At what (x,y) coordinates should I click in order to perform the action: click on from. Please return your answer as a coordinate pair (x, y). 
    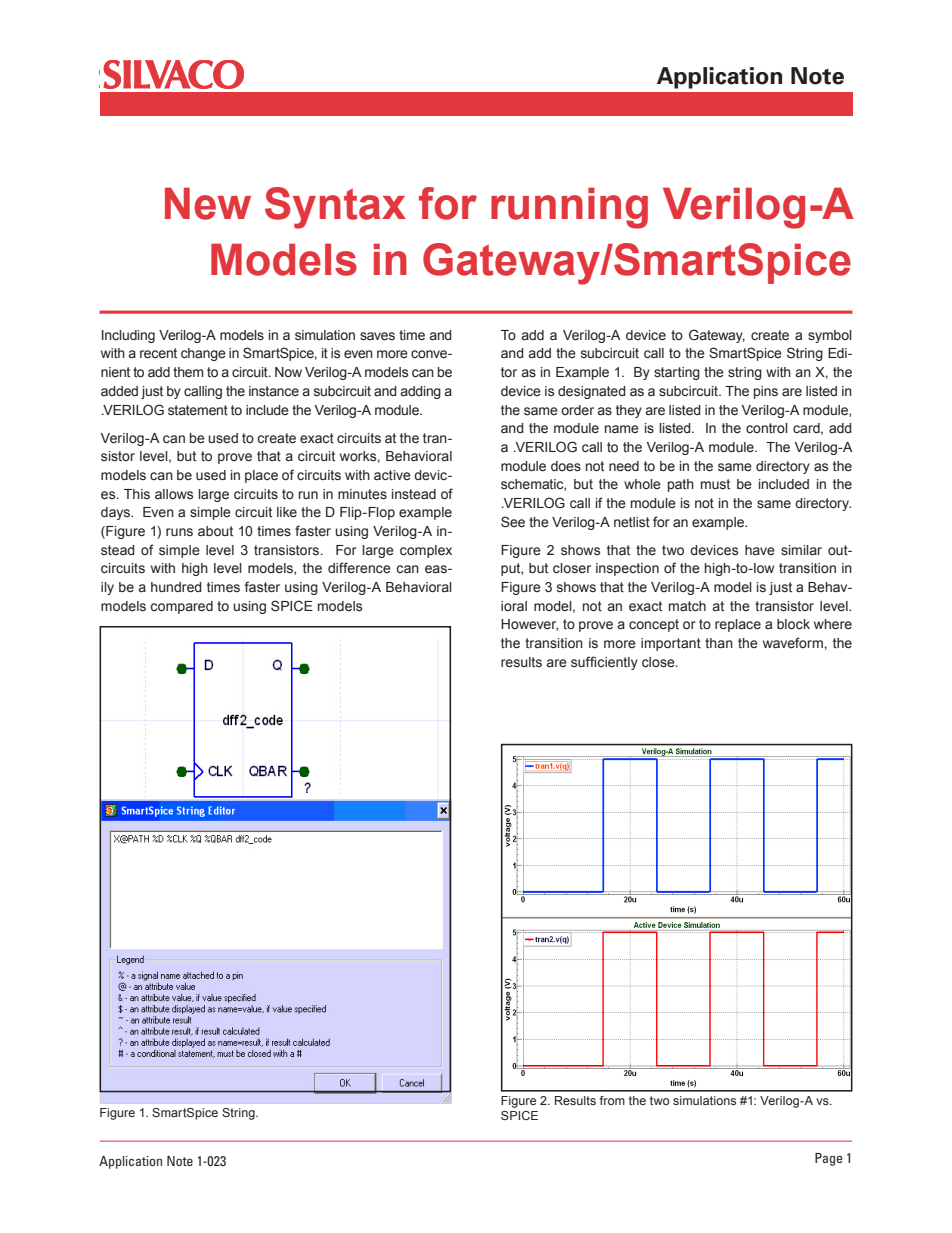
    Looking at the image, I should click on (612, 1100).
